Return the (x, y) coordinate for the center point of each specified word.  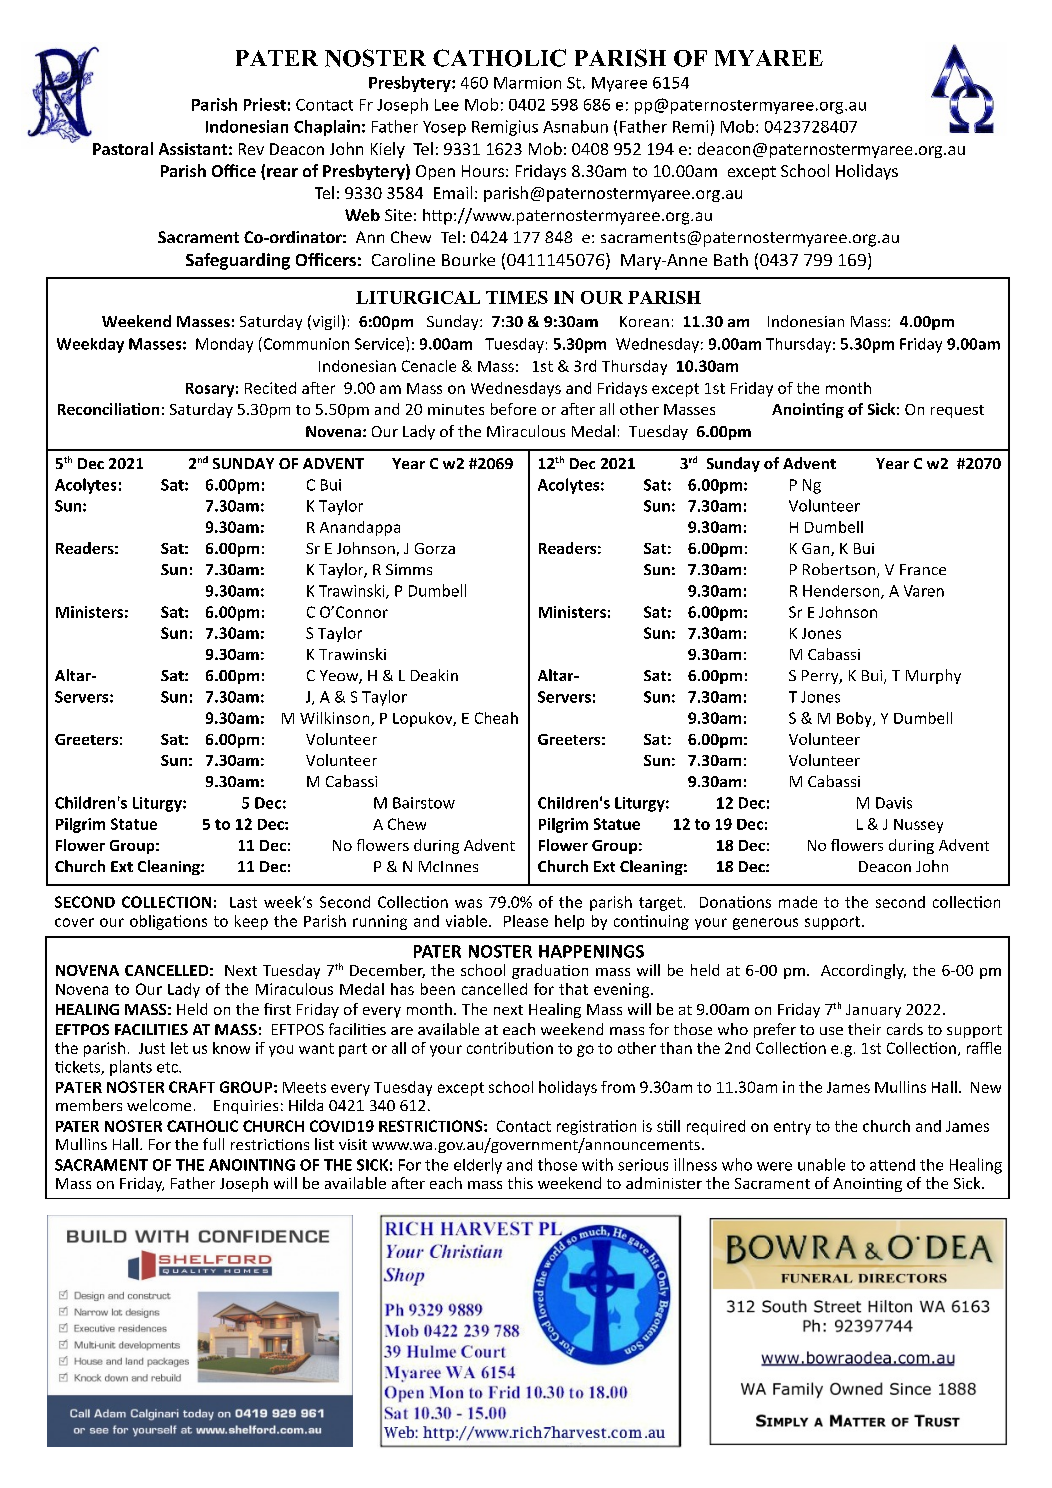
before (513, 409)
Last (243, 902)
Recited (270, 388)
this (520, 1183)
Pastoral (123, 148)
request (957, 411)
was (468, 903)
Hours (483, 171)
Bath (731, 259)
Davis (894, 803)
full (213, 1144)
